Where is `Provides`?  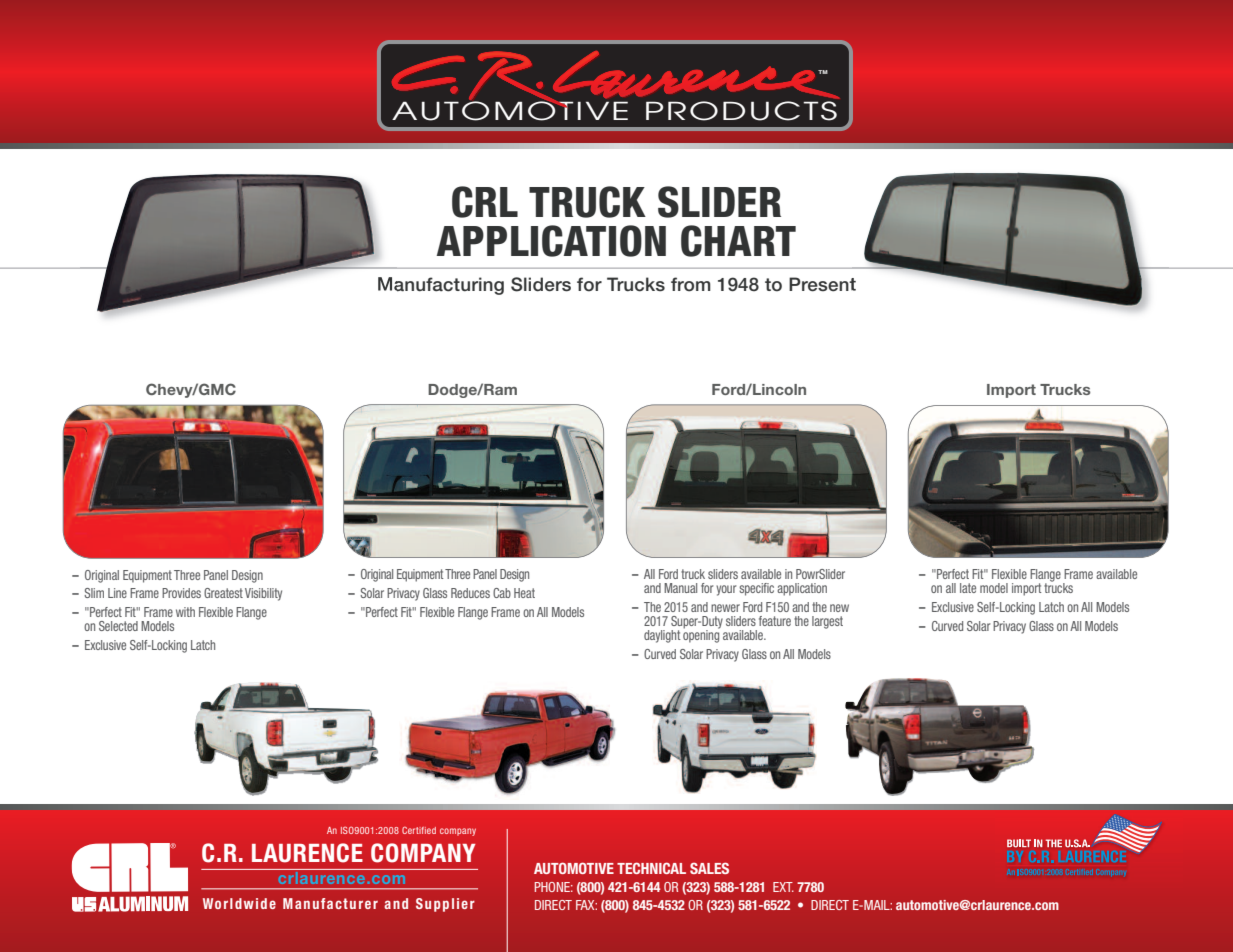
Provides is located at coordinates (181, 593).
